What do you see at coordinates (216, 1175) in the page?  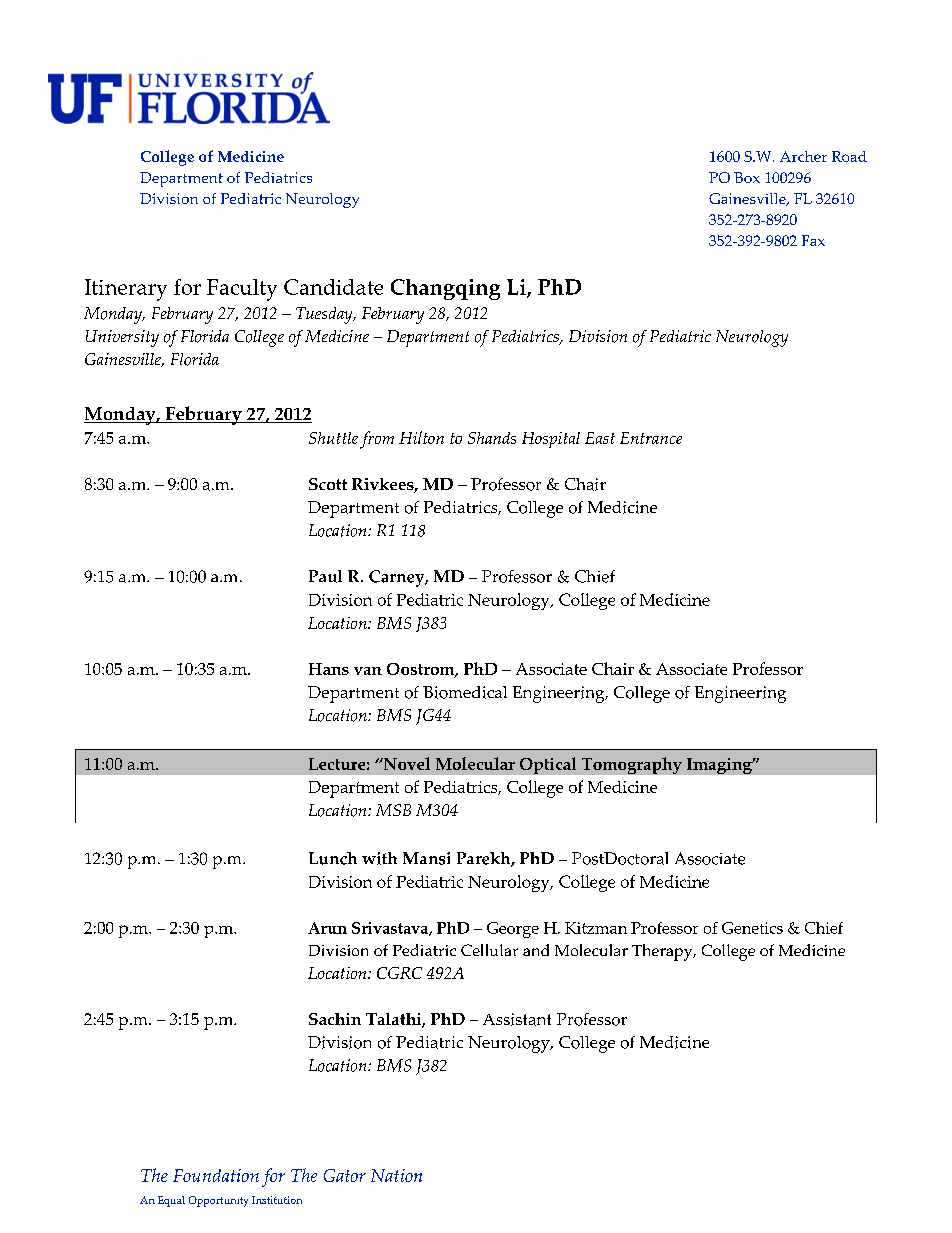 I see `Foundation` at bounding box center [216, 1175].
